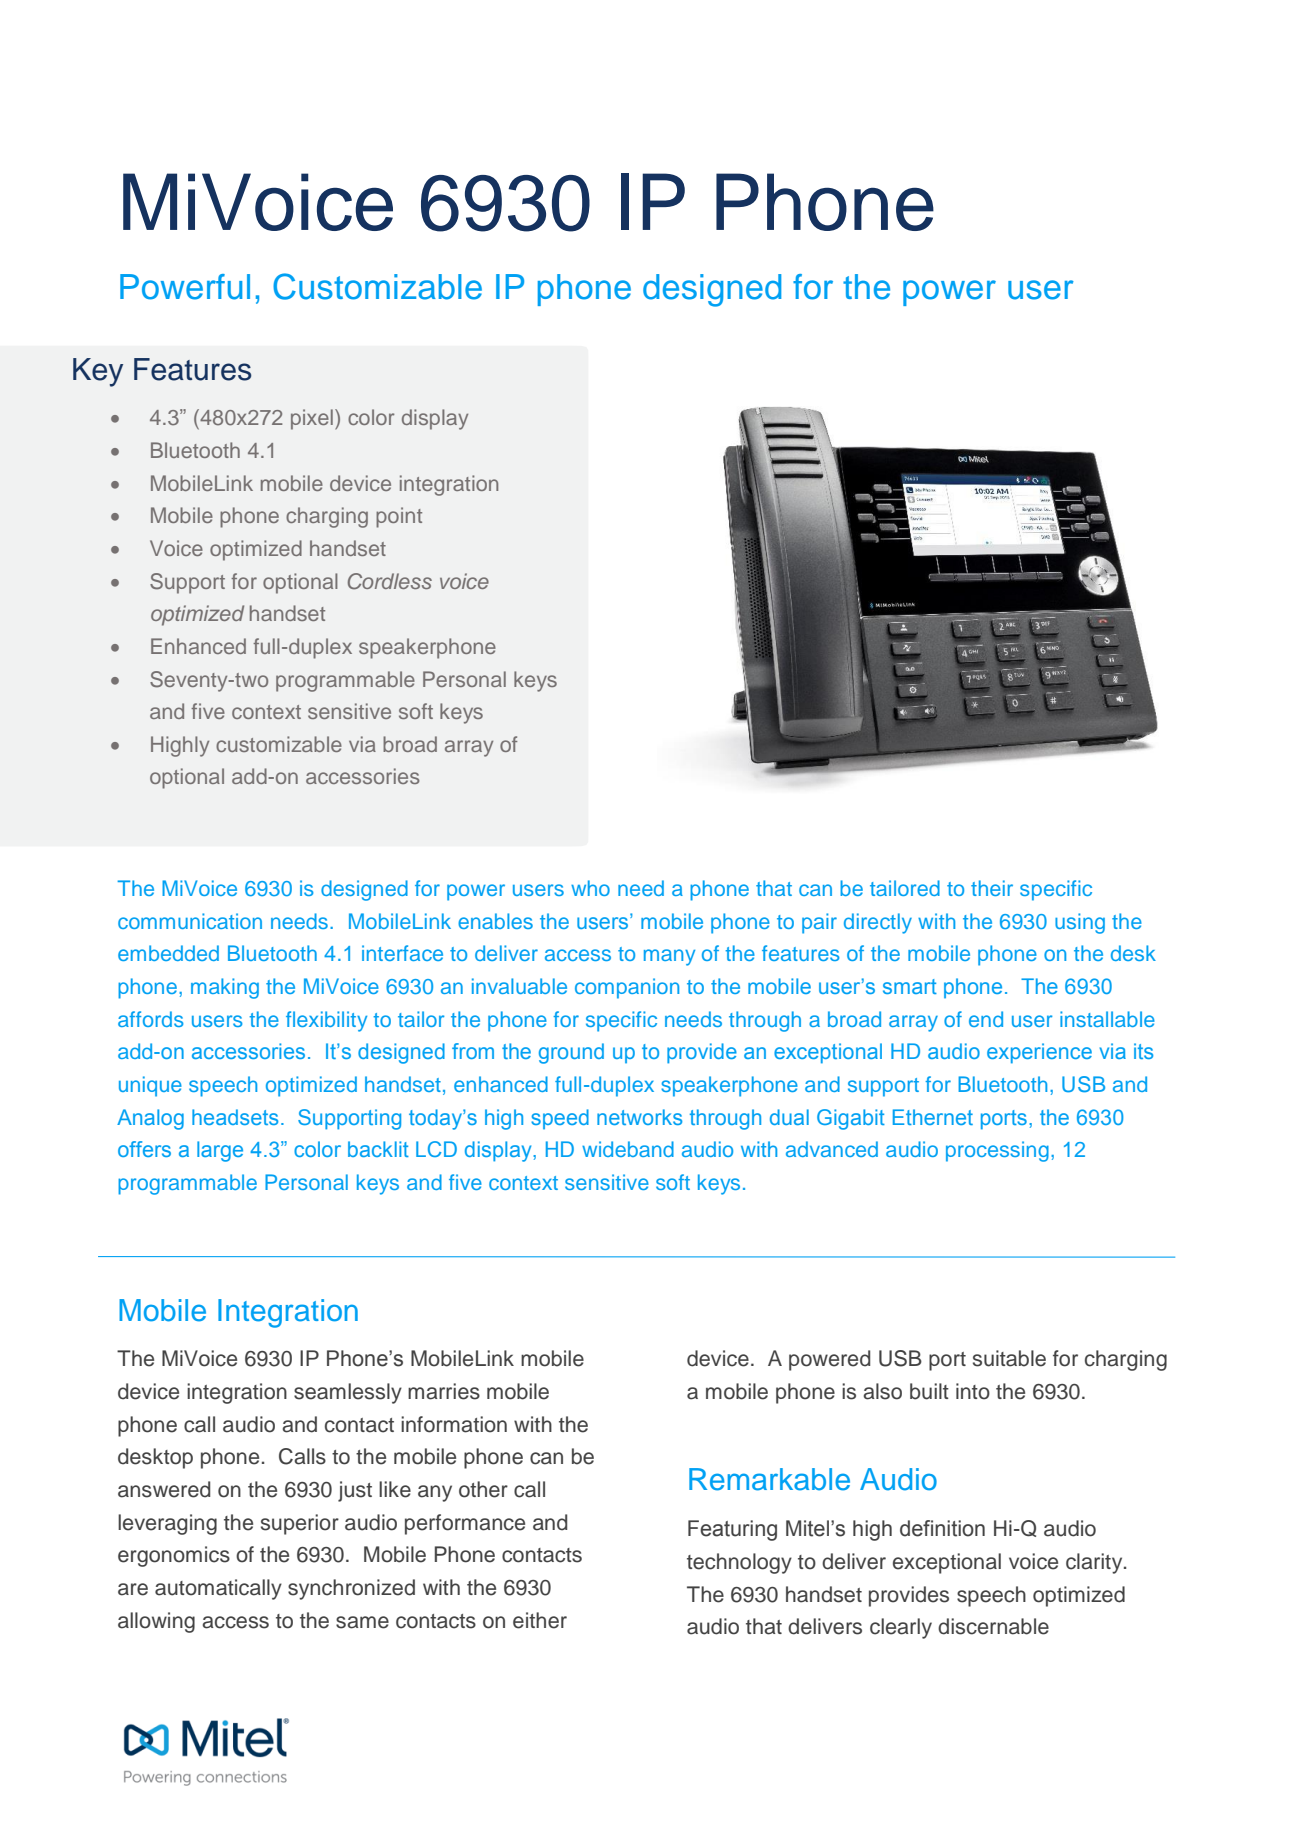 The image size is (1295, 1833). What do you see at coordinates (312, 419) in the screenshot?
I see `pixel` at bounding box center [312, 419].
